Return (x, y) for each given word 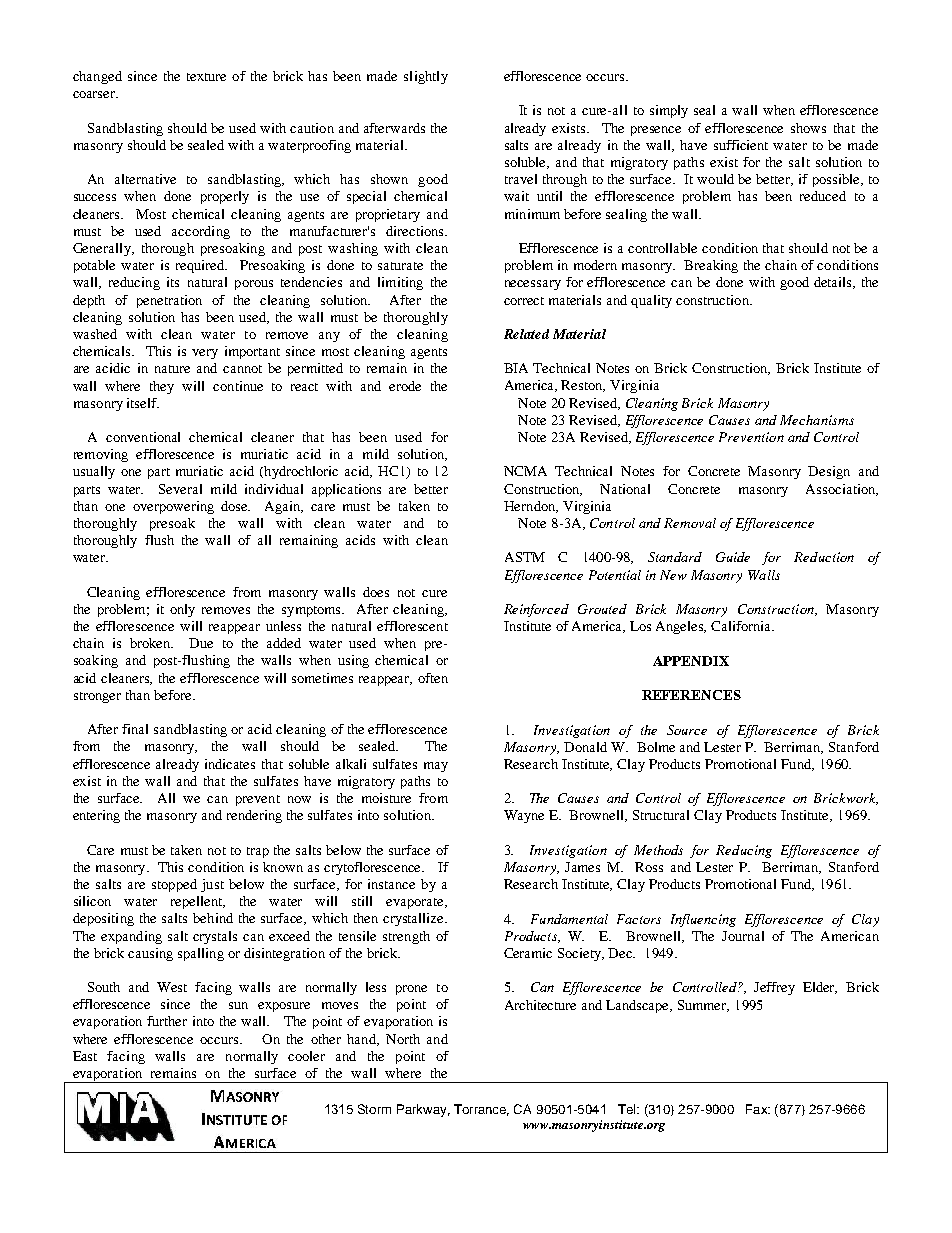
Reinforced (536, 610)
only (182, 610)
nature (172, 369)
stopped (174, 885)
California (742, 626)
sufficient (741, 145)
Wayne (524, 816)
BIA (516, 368)
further (167, 1021)
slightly (426, 77)
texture (206, 77)
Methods (658, 850)
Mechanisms (817, 420)
